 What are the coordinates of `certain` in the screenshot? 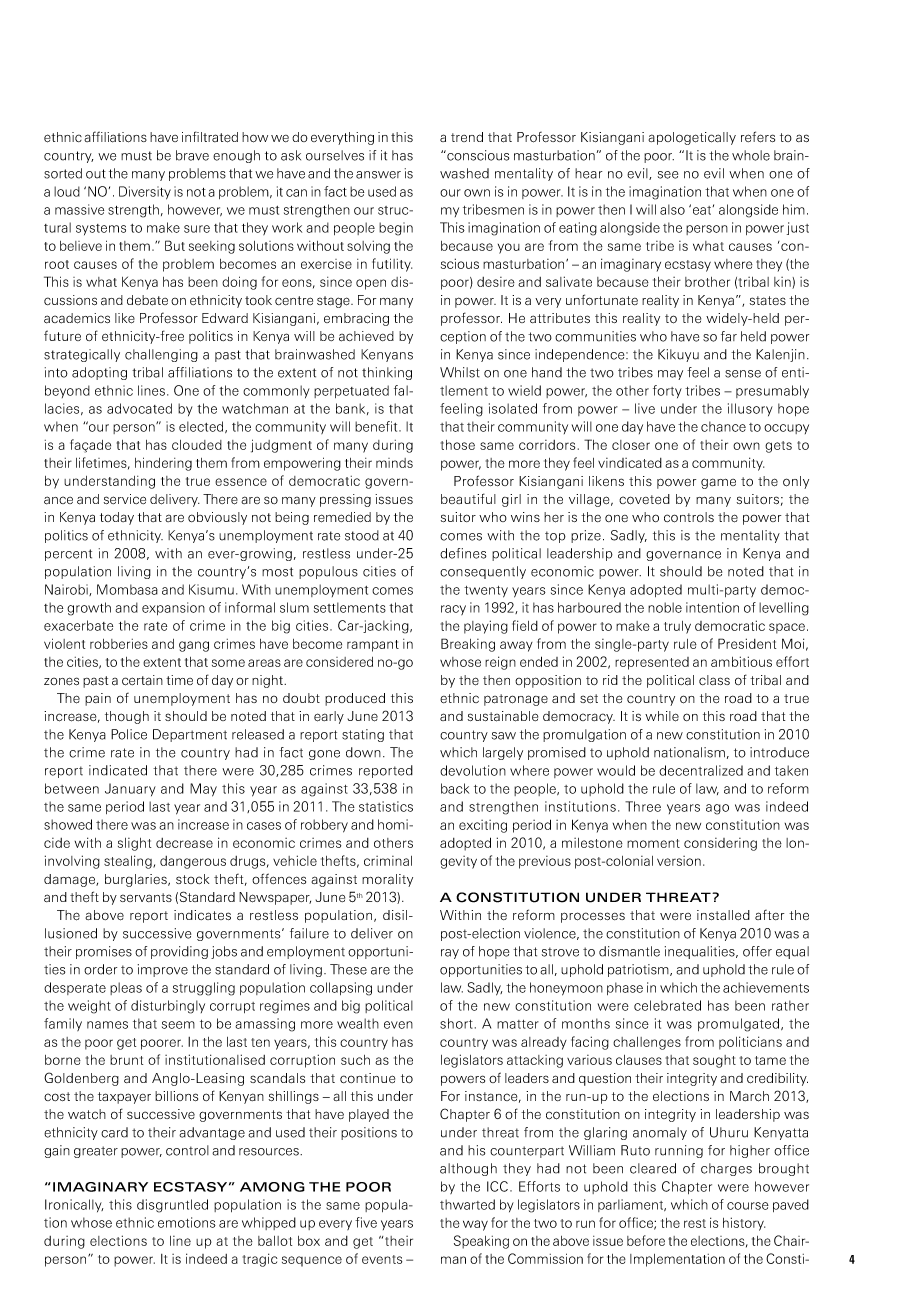 It's located at (142, 680).
